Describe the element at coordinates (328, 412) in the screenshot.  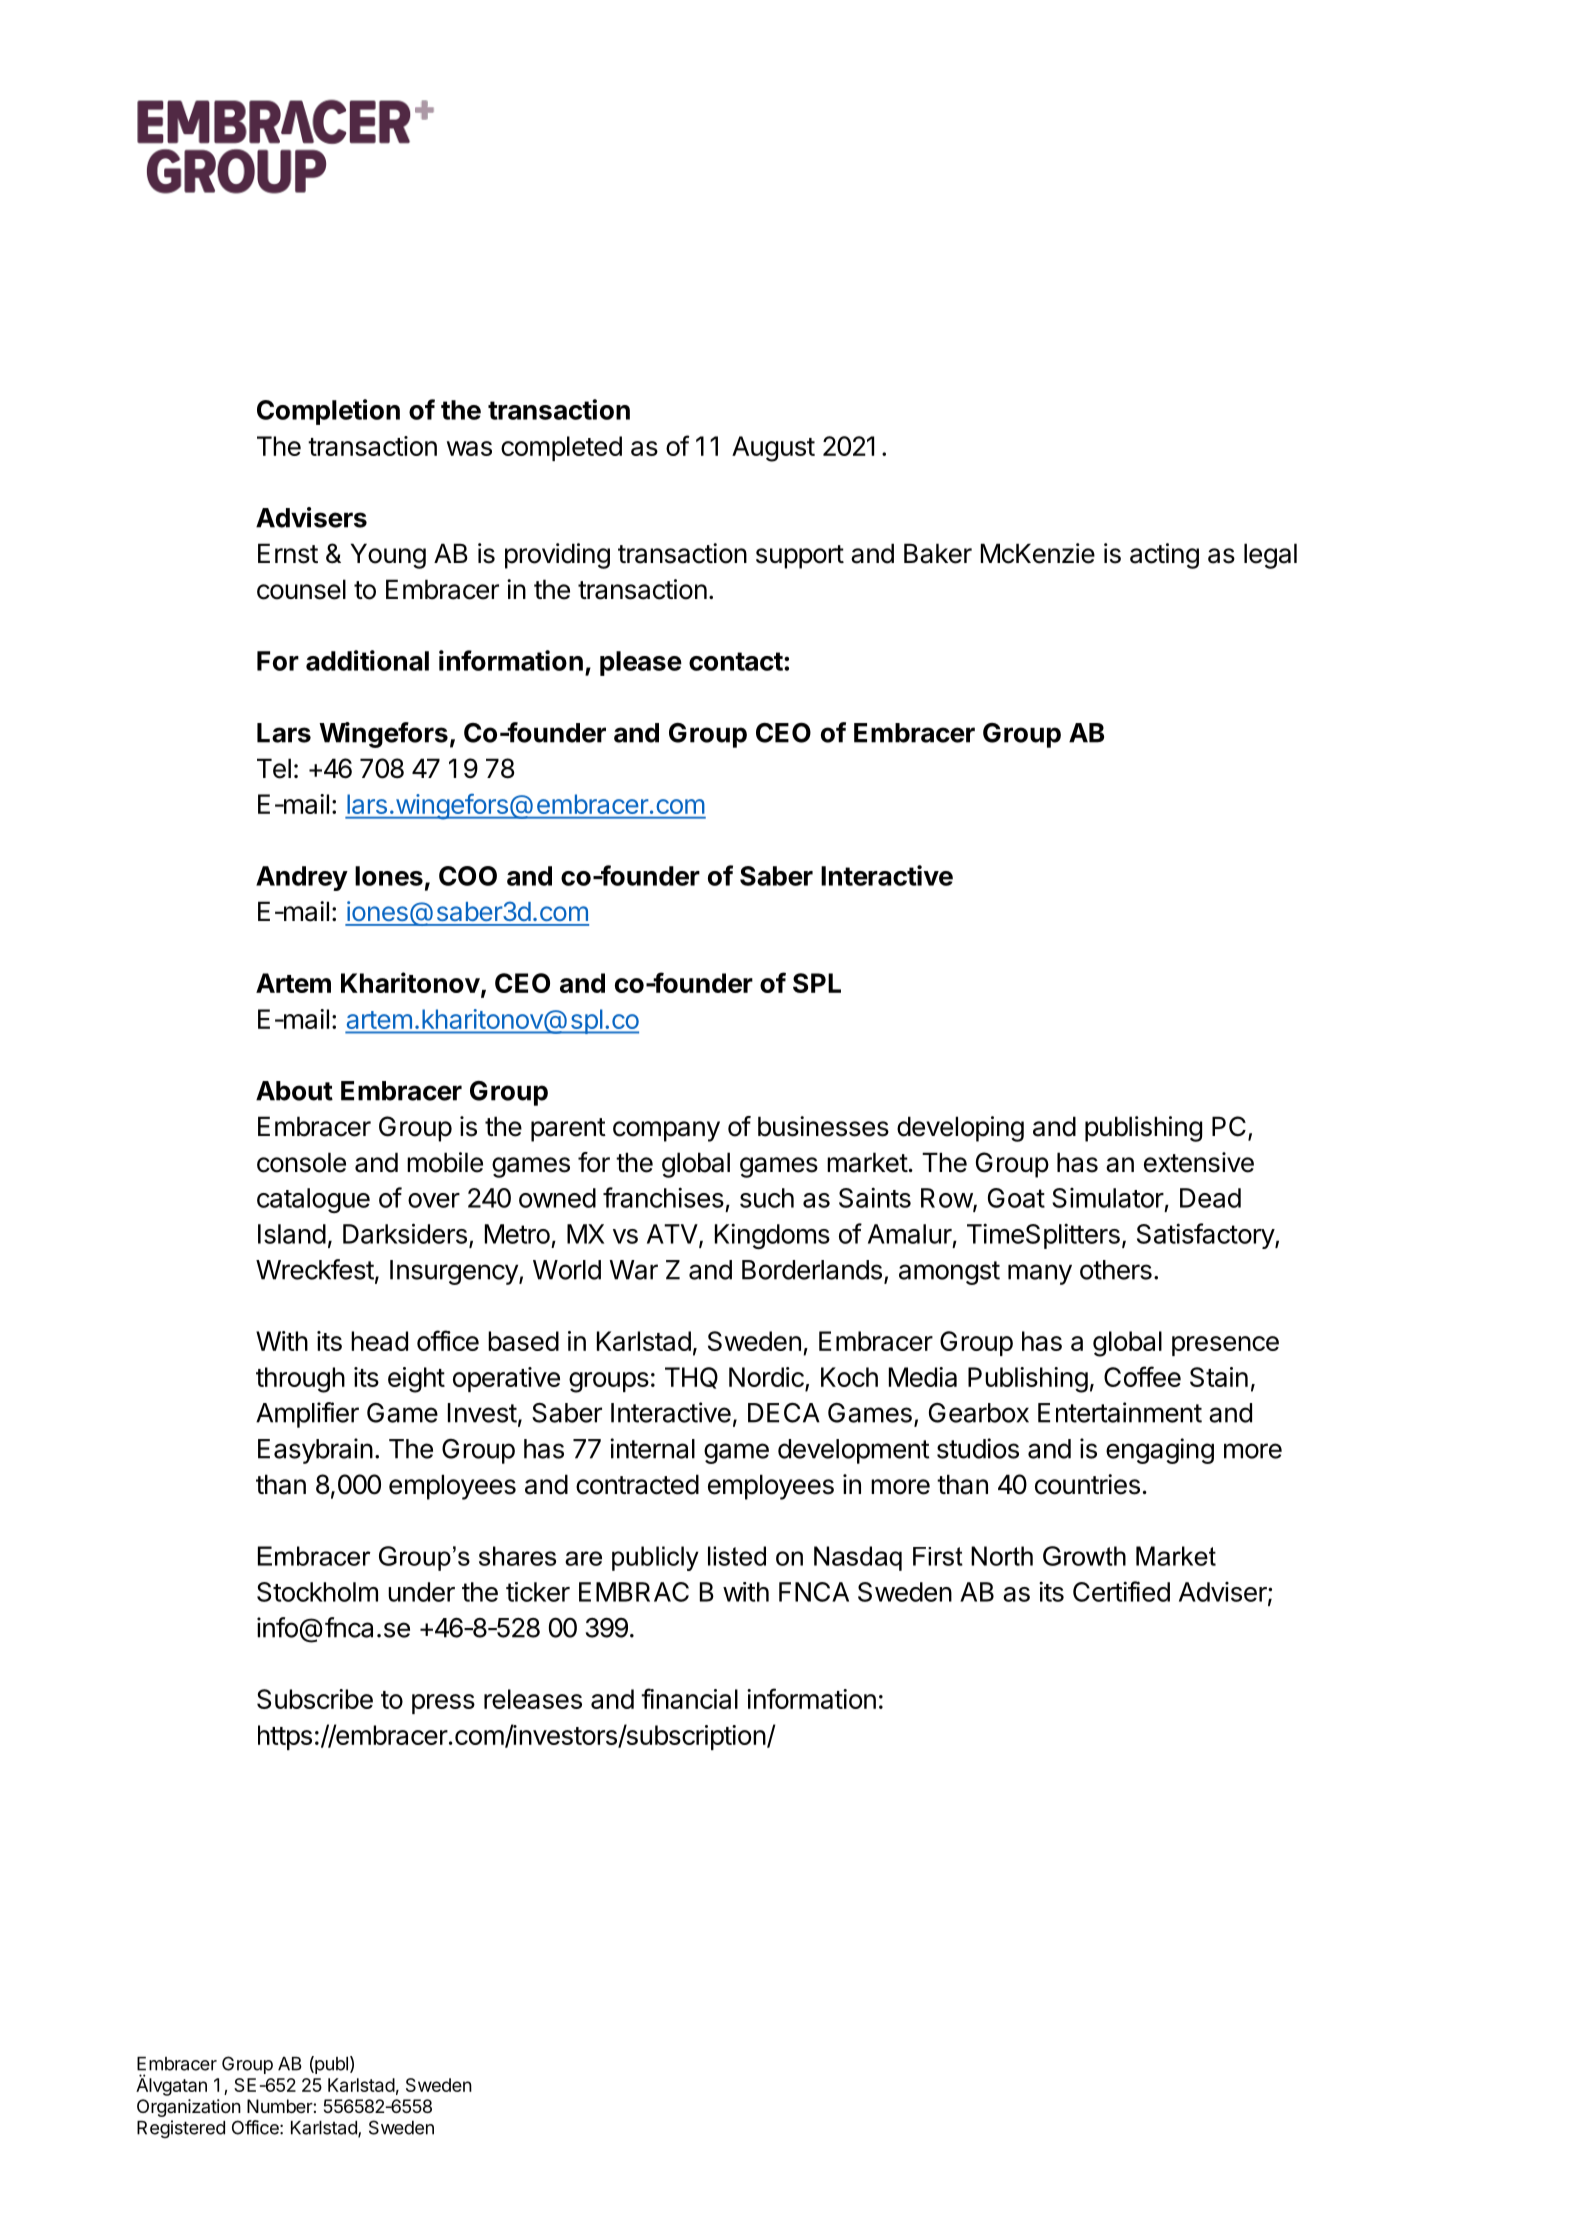
I see `Completion` at that location.
